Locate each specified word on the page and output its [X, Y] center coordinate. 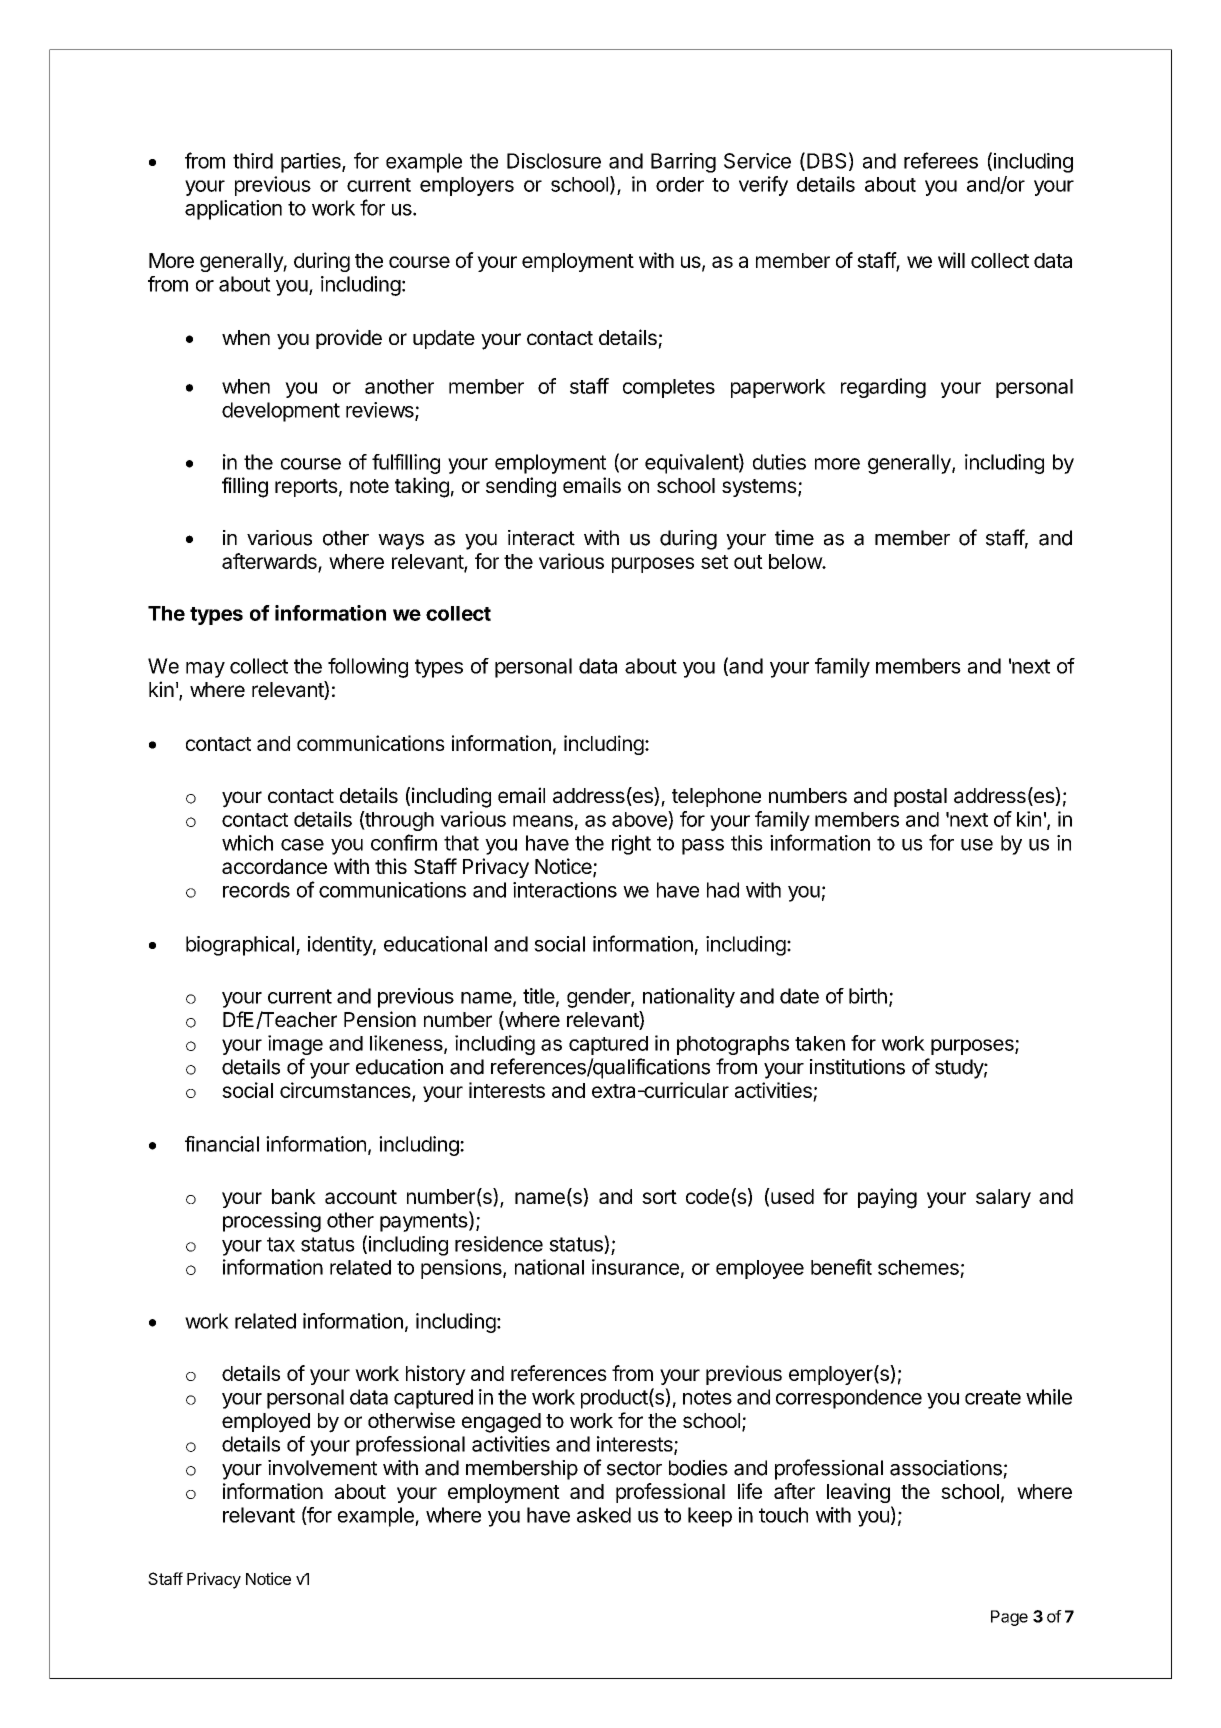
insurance [635, 1267]
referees [941, 160]
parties [312, 163]
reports [306, 488]
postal [920, 797]
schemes [918, 1267]
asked [604, 1515]
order [680, 184]
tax [281, 1244]
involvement [322, 1468]
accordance [274, 866]
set [714, 562]
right [631, 845]
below [796, 561]
